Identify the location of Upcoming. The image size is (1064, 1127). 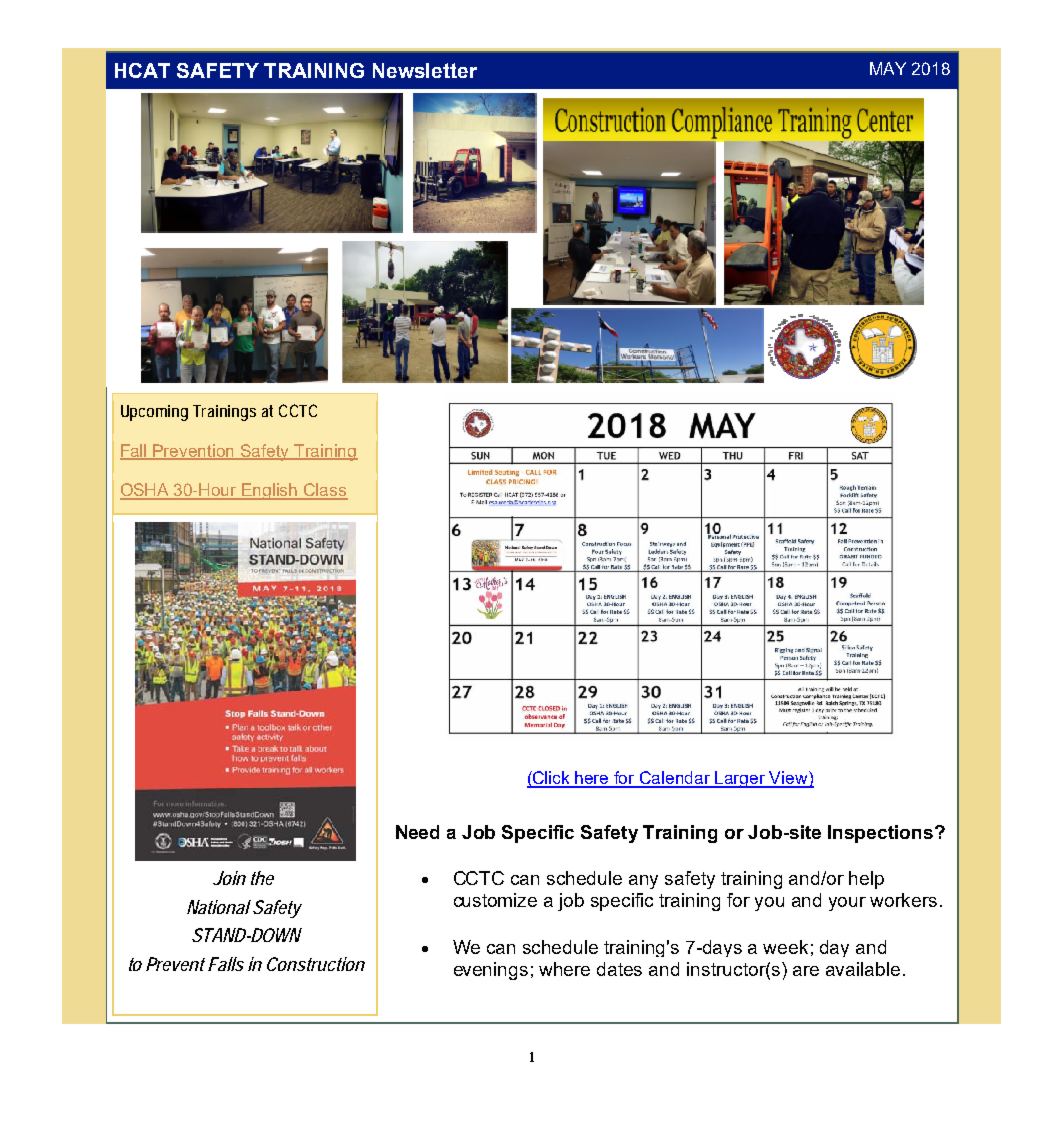
(154, 413).
